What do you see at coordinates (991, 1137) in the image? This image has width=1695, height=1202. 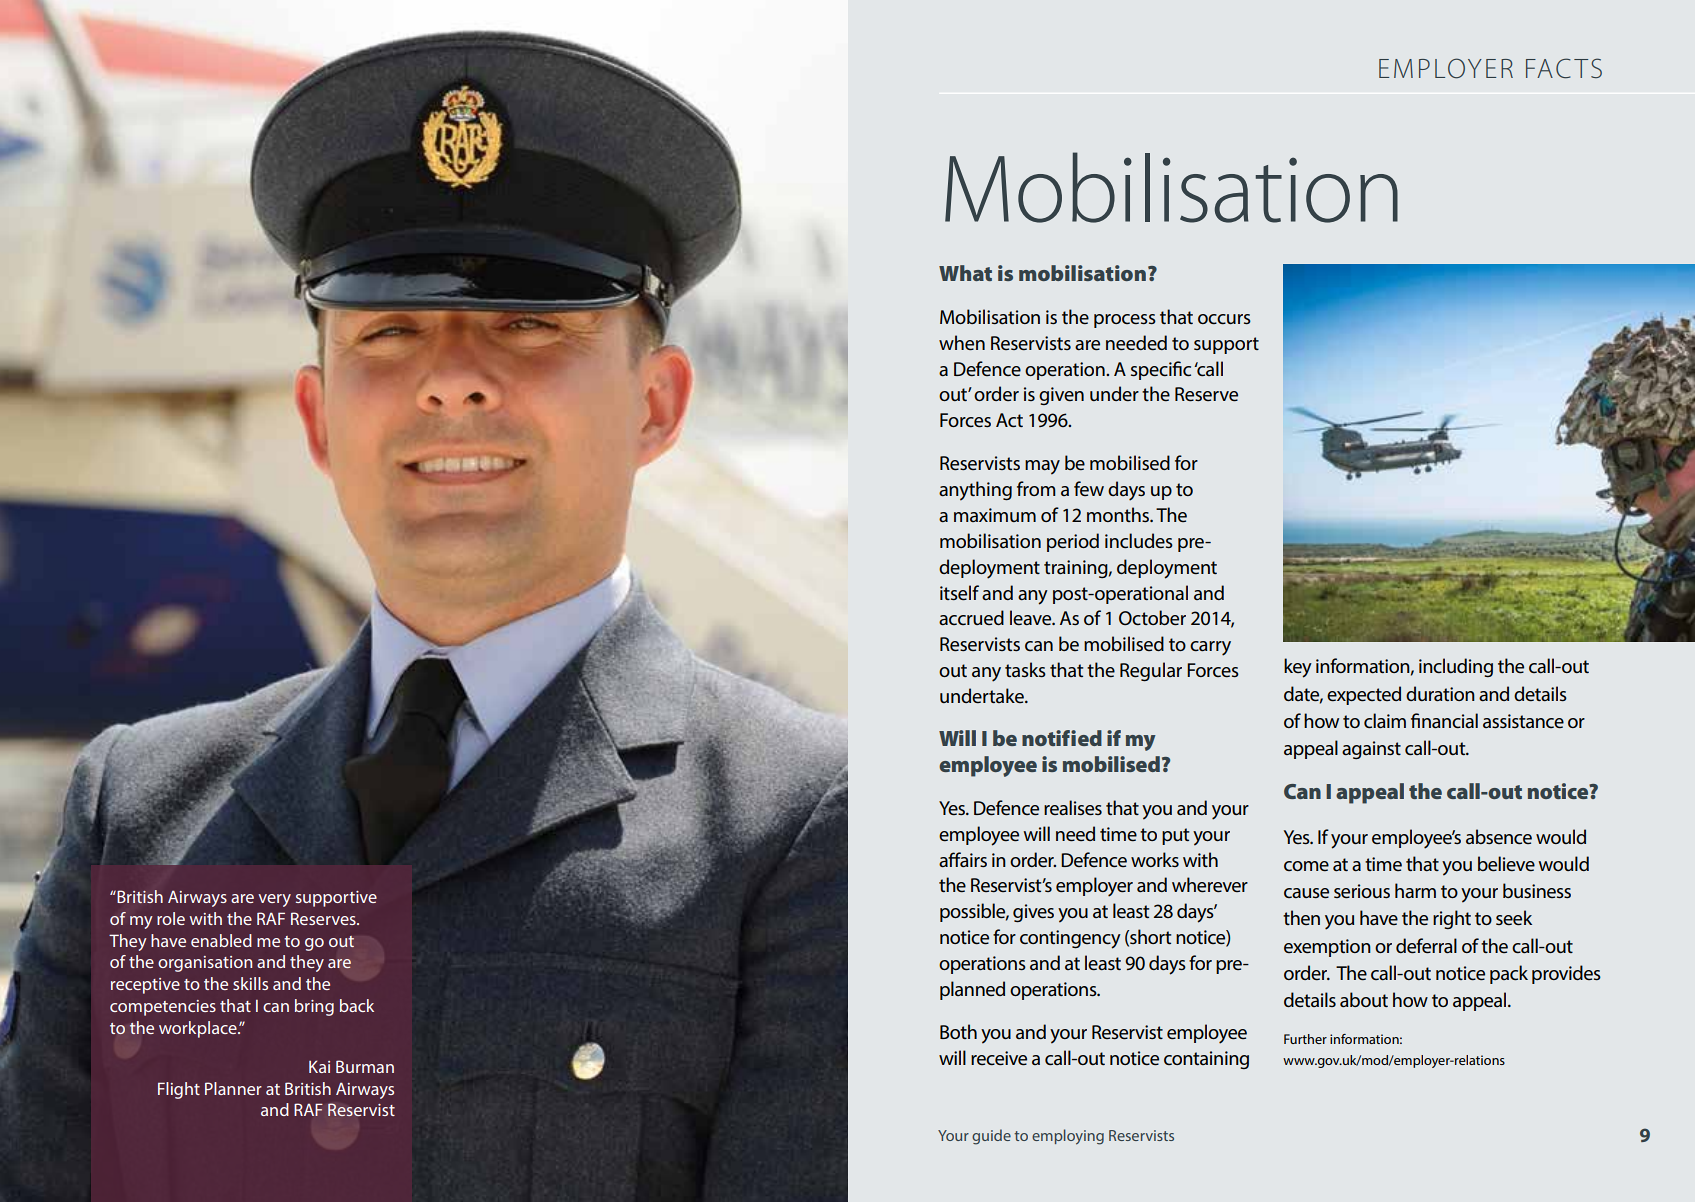 I see `guide` at bounding box center [991, 1137].
